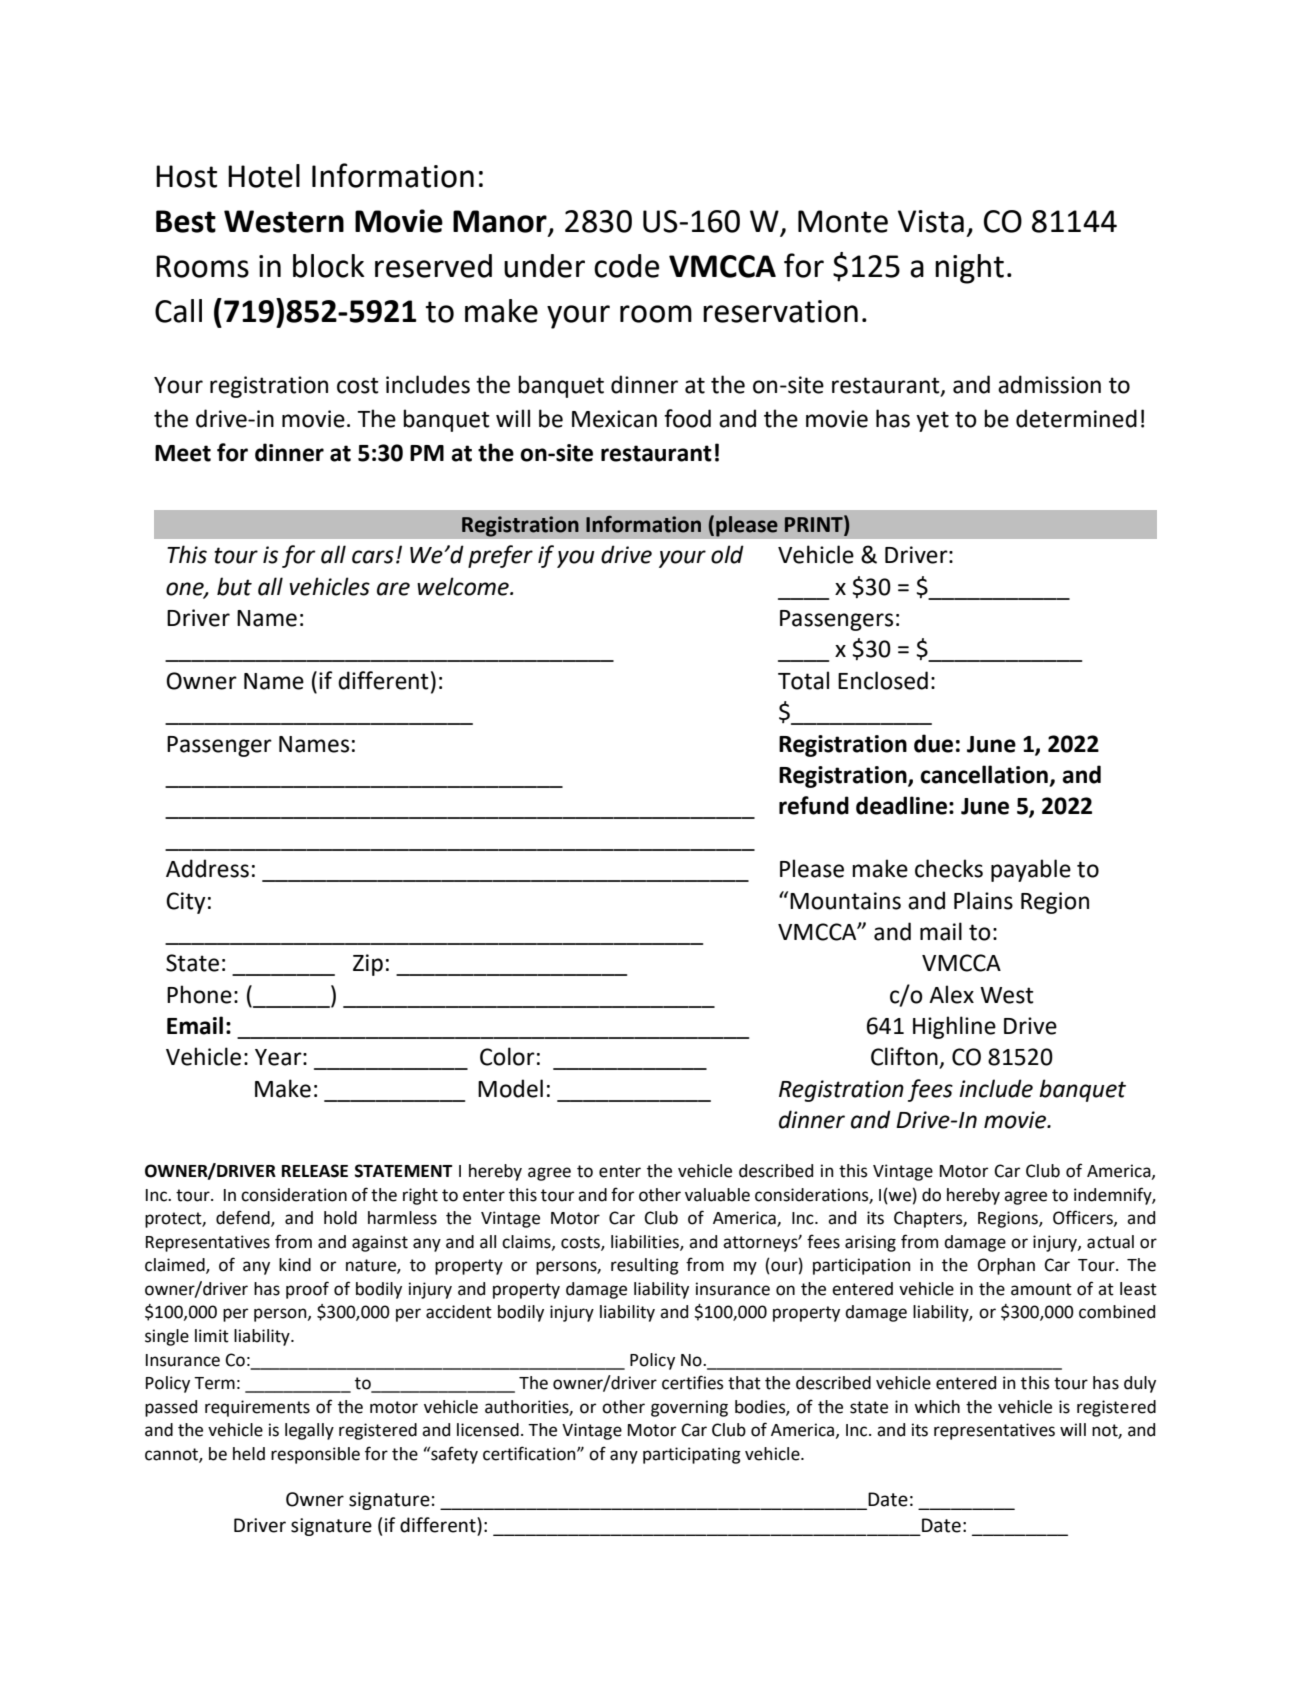 This document has width=1311, height=1697. What do you see at coordinates (264, 176) in the document?
I see `Hotel` at bounding box center [264, 176].
